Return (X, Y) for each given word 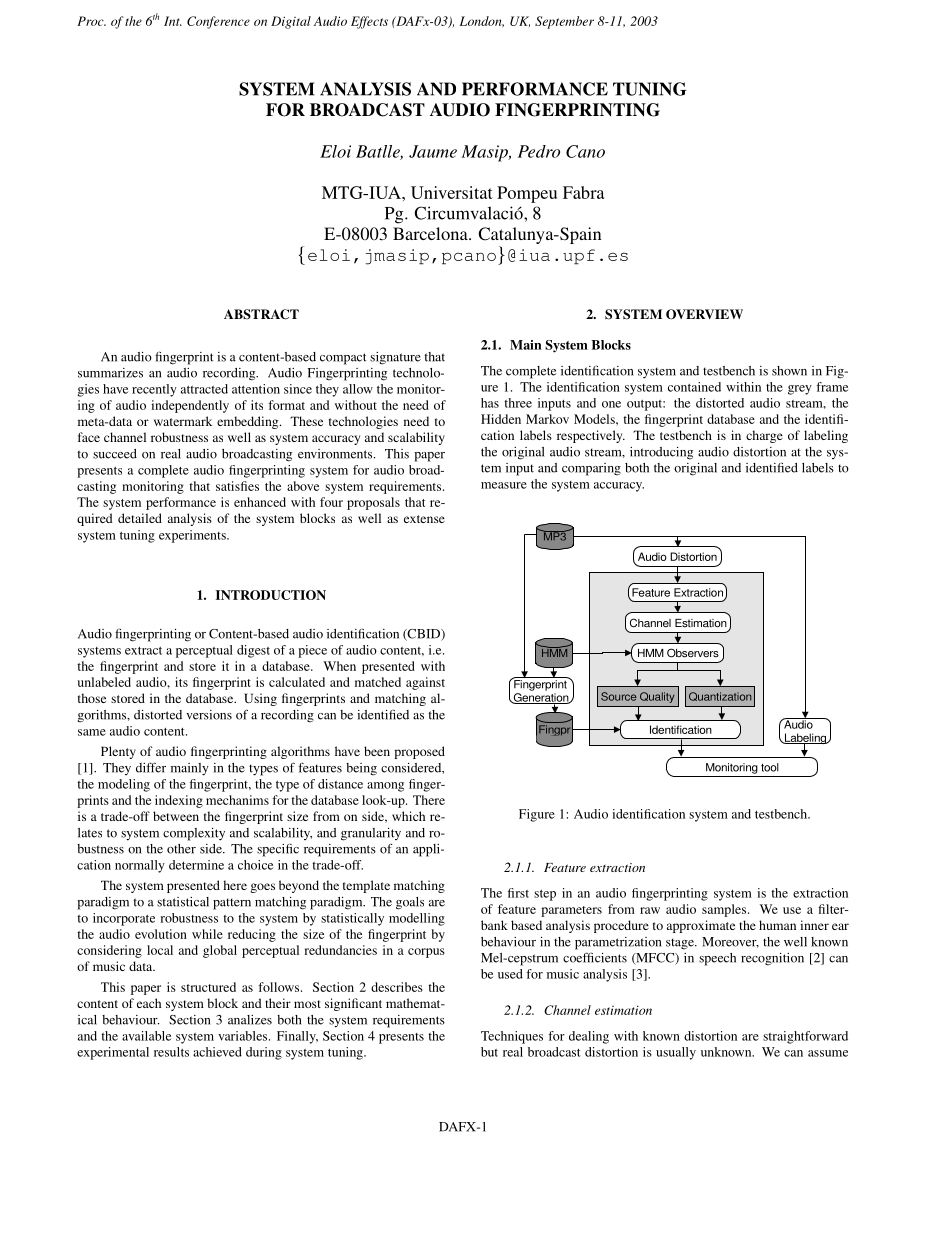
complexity (194, 834)
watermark (183, 421)
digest (253, 651)
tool (770, 767)
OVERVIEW (704, 314)
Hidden (501, 419)
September (564, 22)
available (146, 1036)
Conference (218, 22)
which (408, 816)
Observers (693, 653)
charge (764, 436)
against (425, 683)
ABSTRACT (261, 314)
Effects (369, 22)
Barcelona (431, 233)
